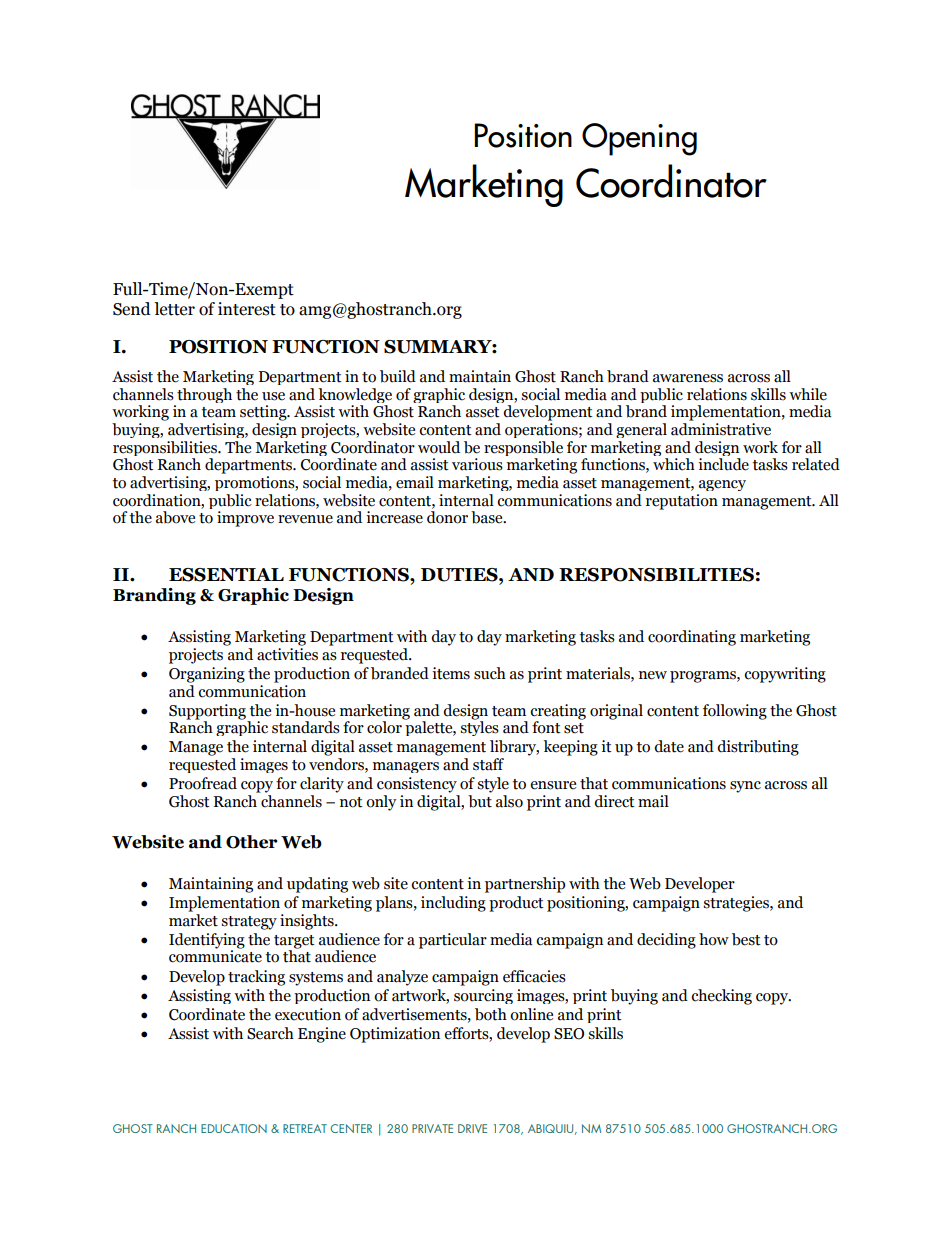 This screenshot has width=952, height=1233. Describe the element at coordinates (688, 378) in the screenshot. I see `awareness` at that location.
